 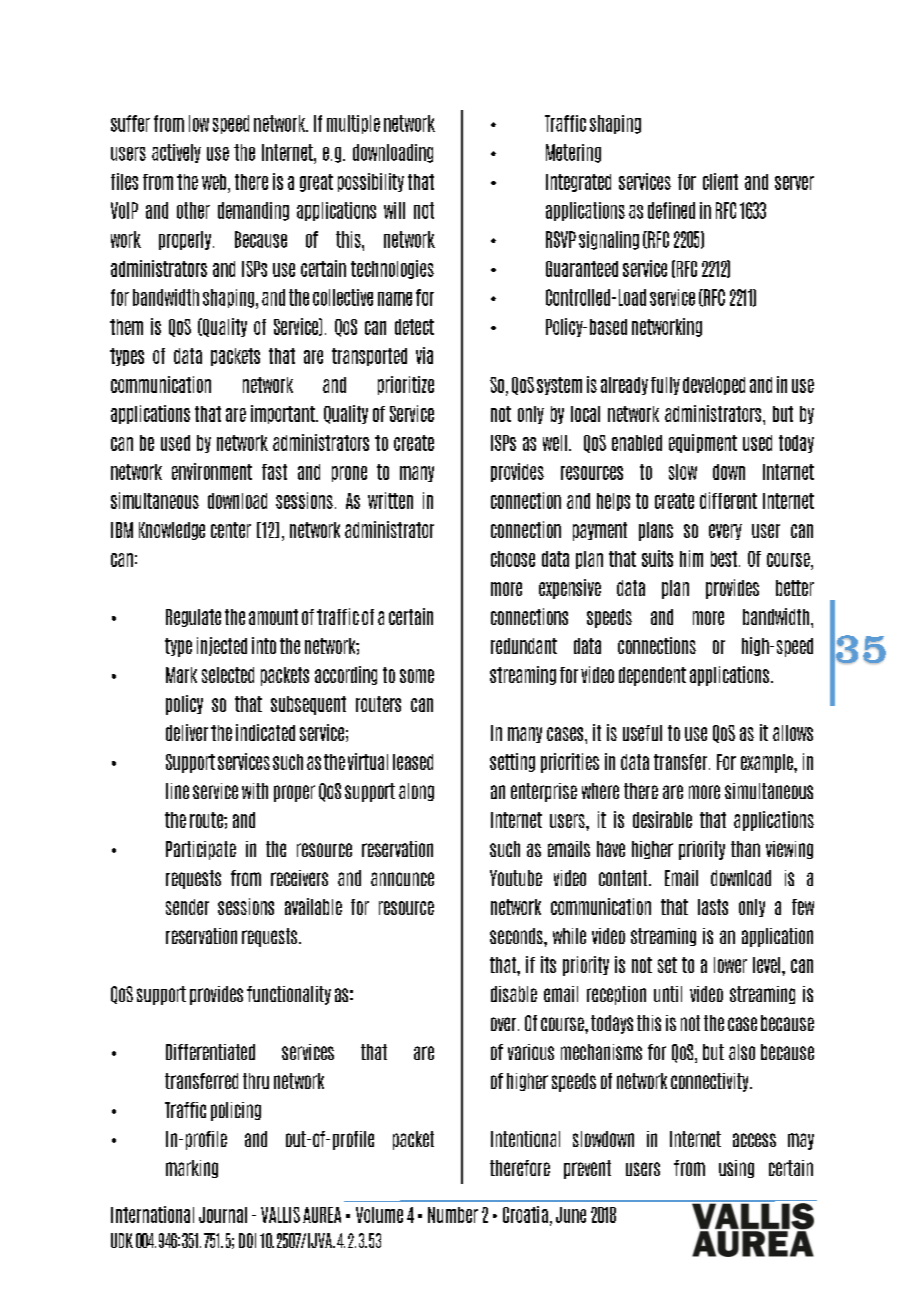 I want to click on Youtube, so click(x=516, y=878).
